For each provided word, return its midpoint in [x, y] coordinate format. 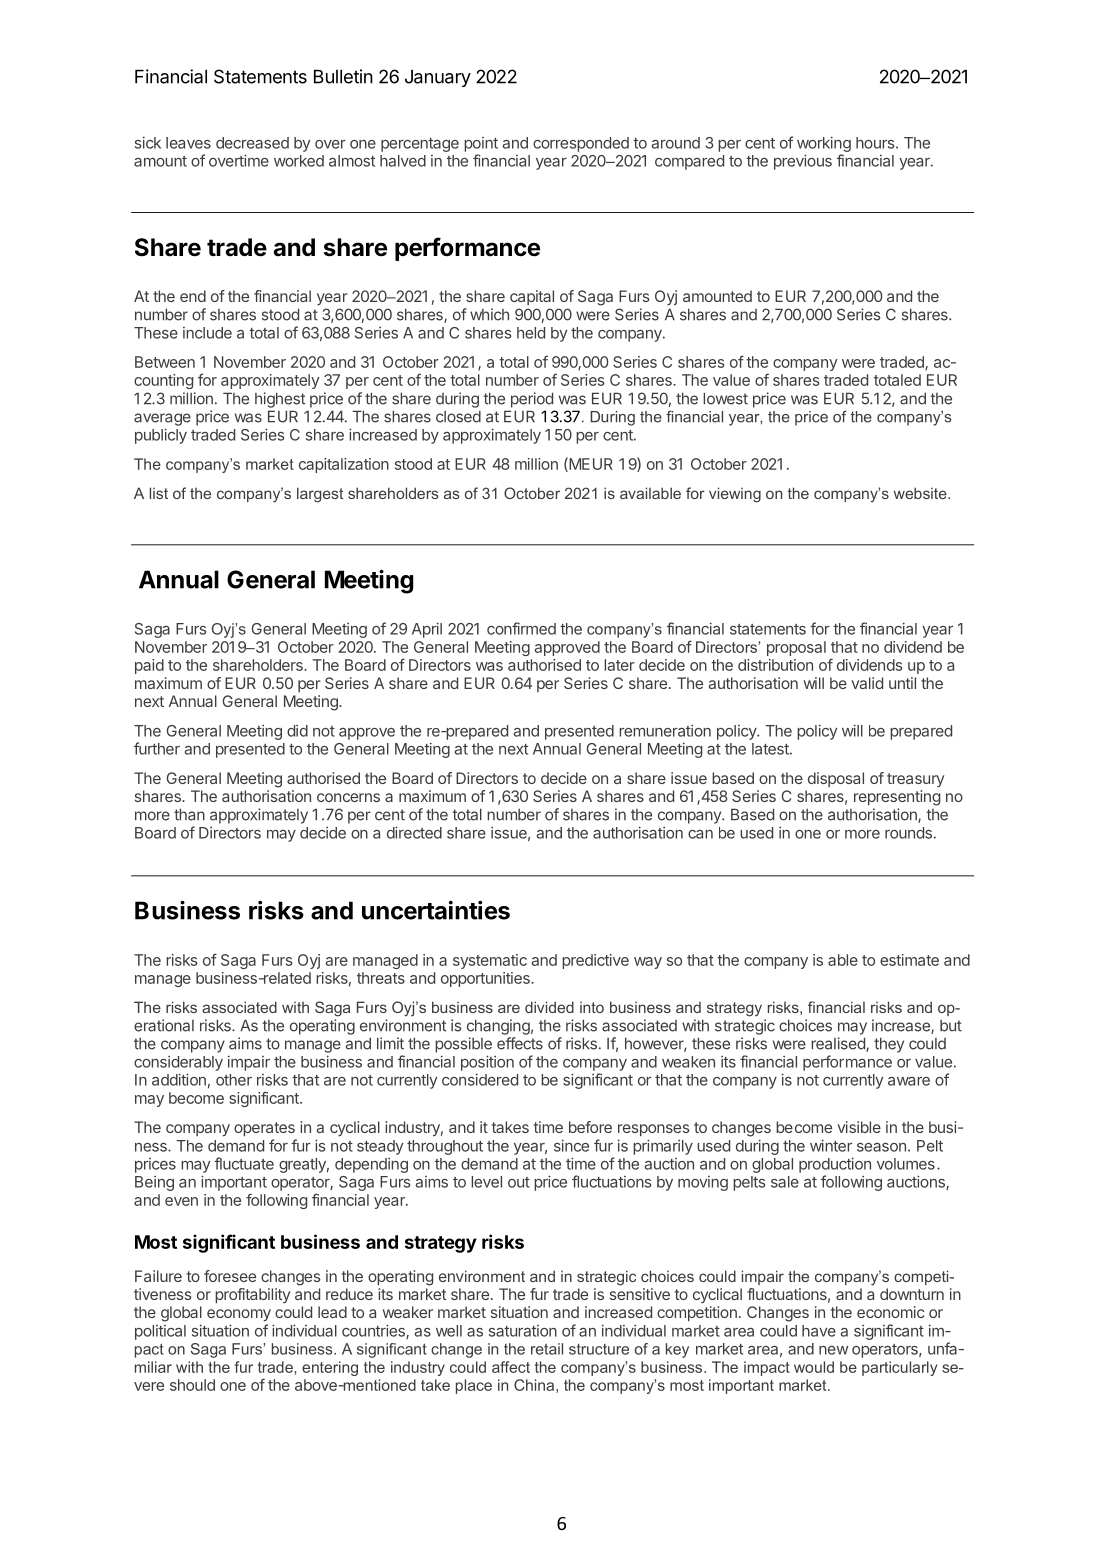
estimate [909, 960]
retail [547, 1349]
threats [381, 978]
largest [320, 495]
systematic [490, 961]
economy [239, 1315]
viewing [735, 495]
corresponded [581, 144]
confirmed [521, 628]
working [824, 144]
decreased [252, 143]
